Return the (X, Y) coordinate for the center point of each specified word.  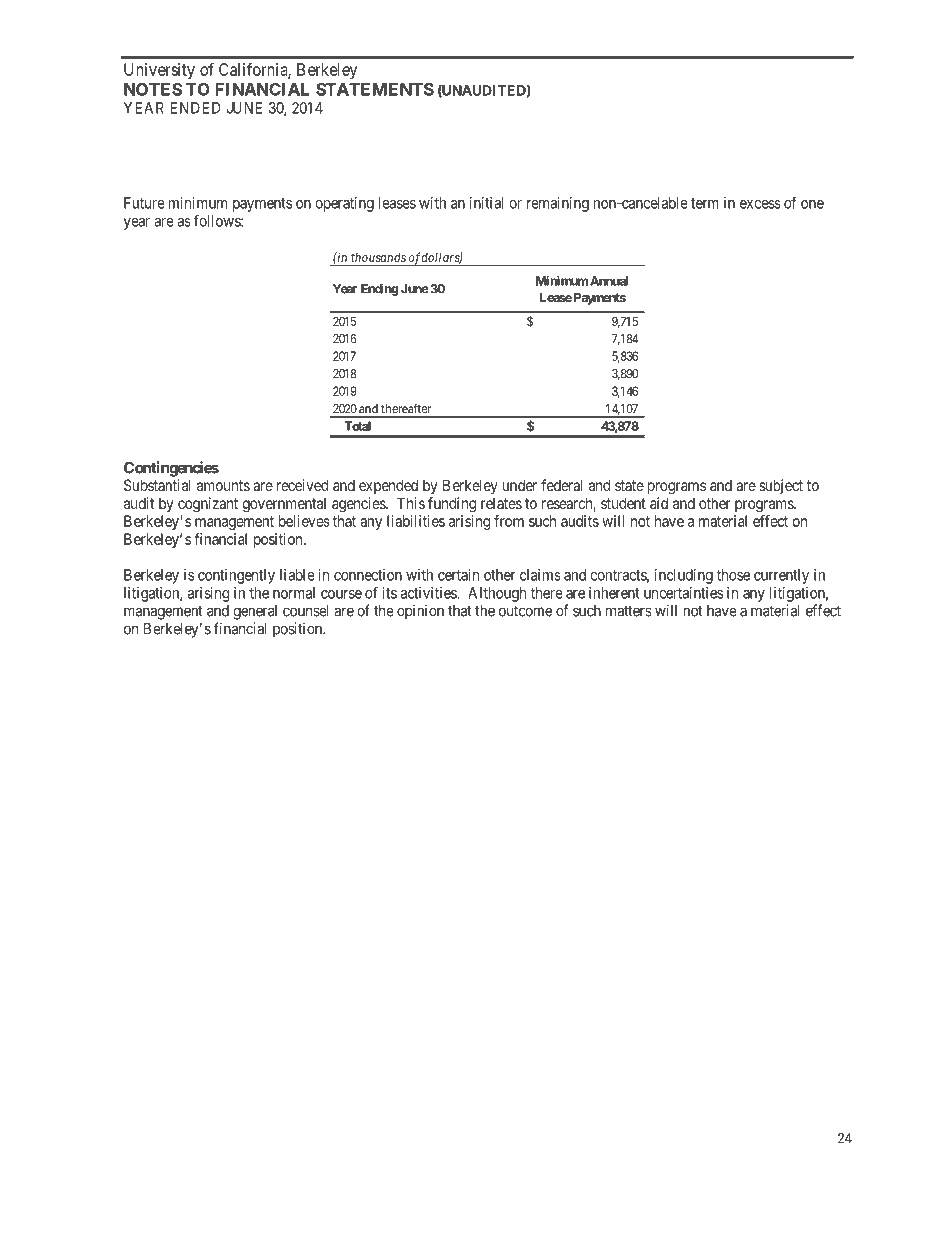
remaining (558, 204)
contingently (236, 576)
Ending (380, 289)
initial (486, 203)
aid (659, 503)
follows (218, 220)
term (705, 203)
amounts (223, 485)
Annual (609, 281)
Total (357, 426)
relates (501, 503)
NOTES (153, 89)
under (520, 485)
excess (760, 204)
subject (781, 486)
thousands (378, 257)
